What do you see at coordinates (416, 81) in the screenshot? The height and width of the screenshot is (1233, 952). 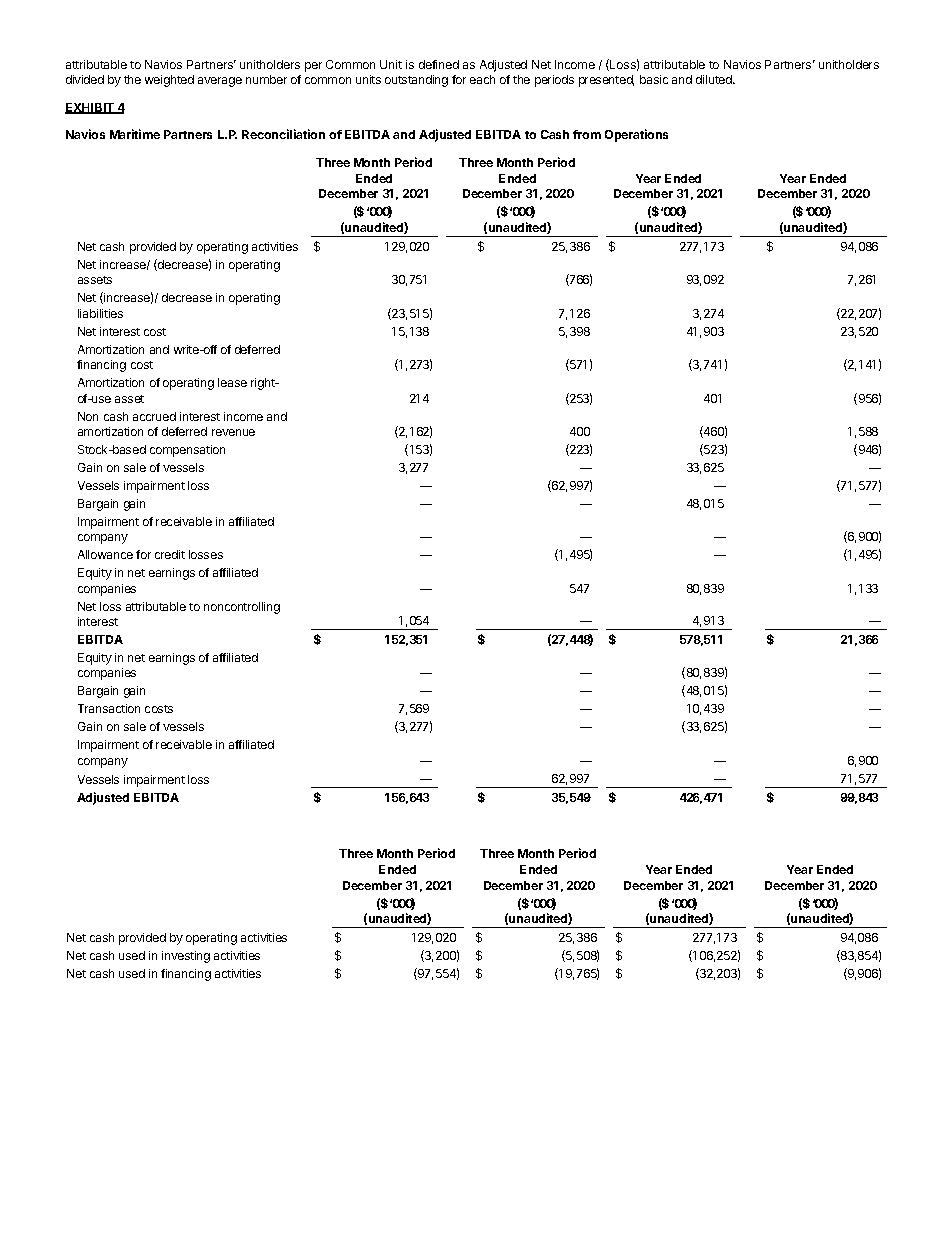 I see `outstanding` at bounding box center [416, 81].
